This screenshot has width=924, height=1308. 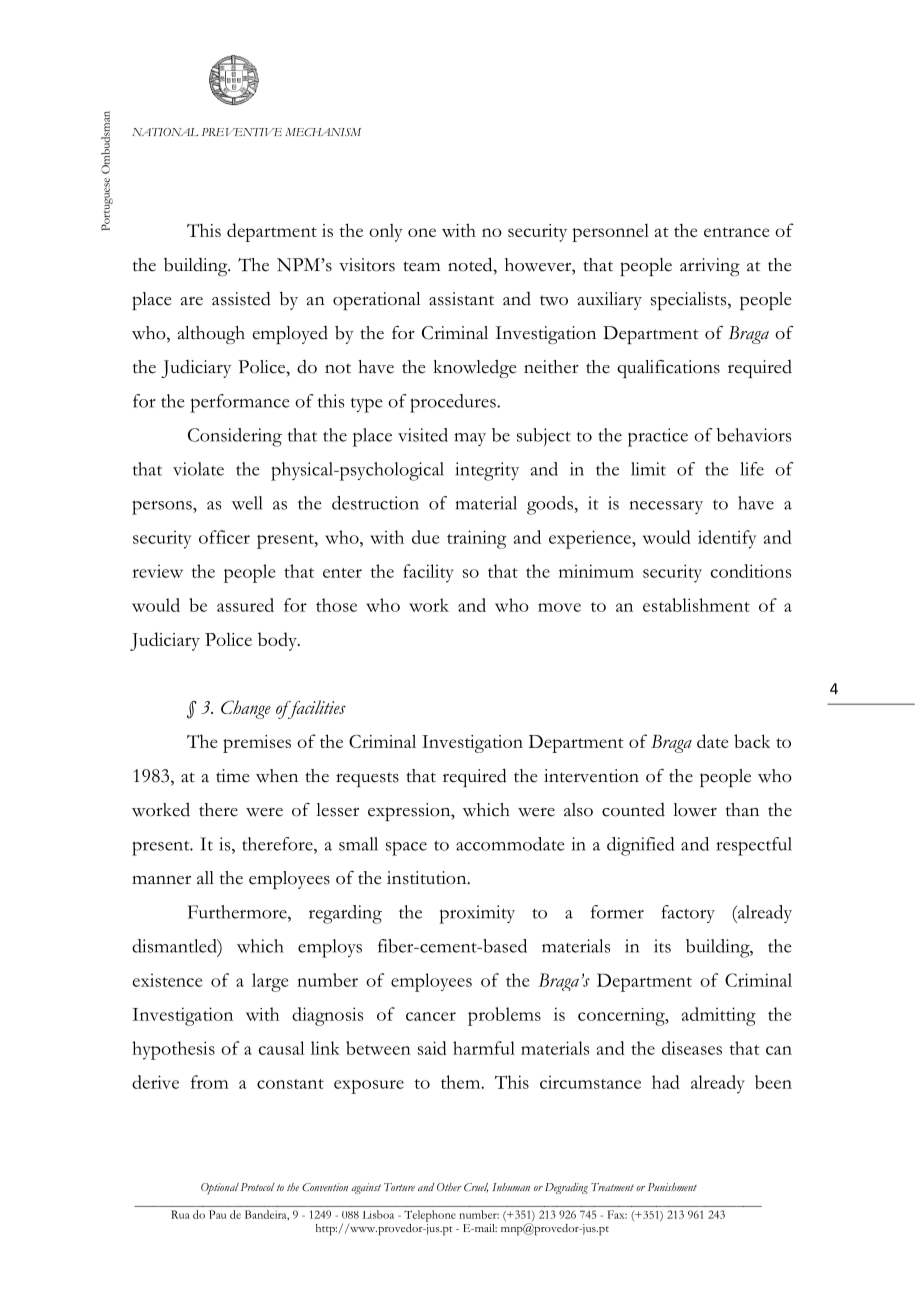 What do you see at coordinates (246, 709) in the screenshot?
I see `Change` at bounding box center [246, 709].
